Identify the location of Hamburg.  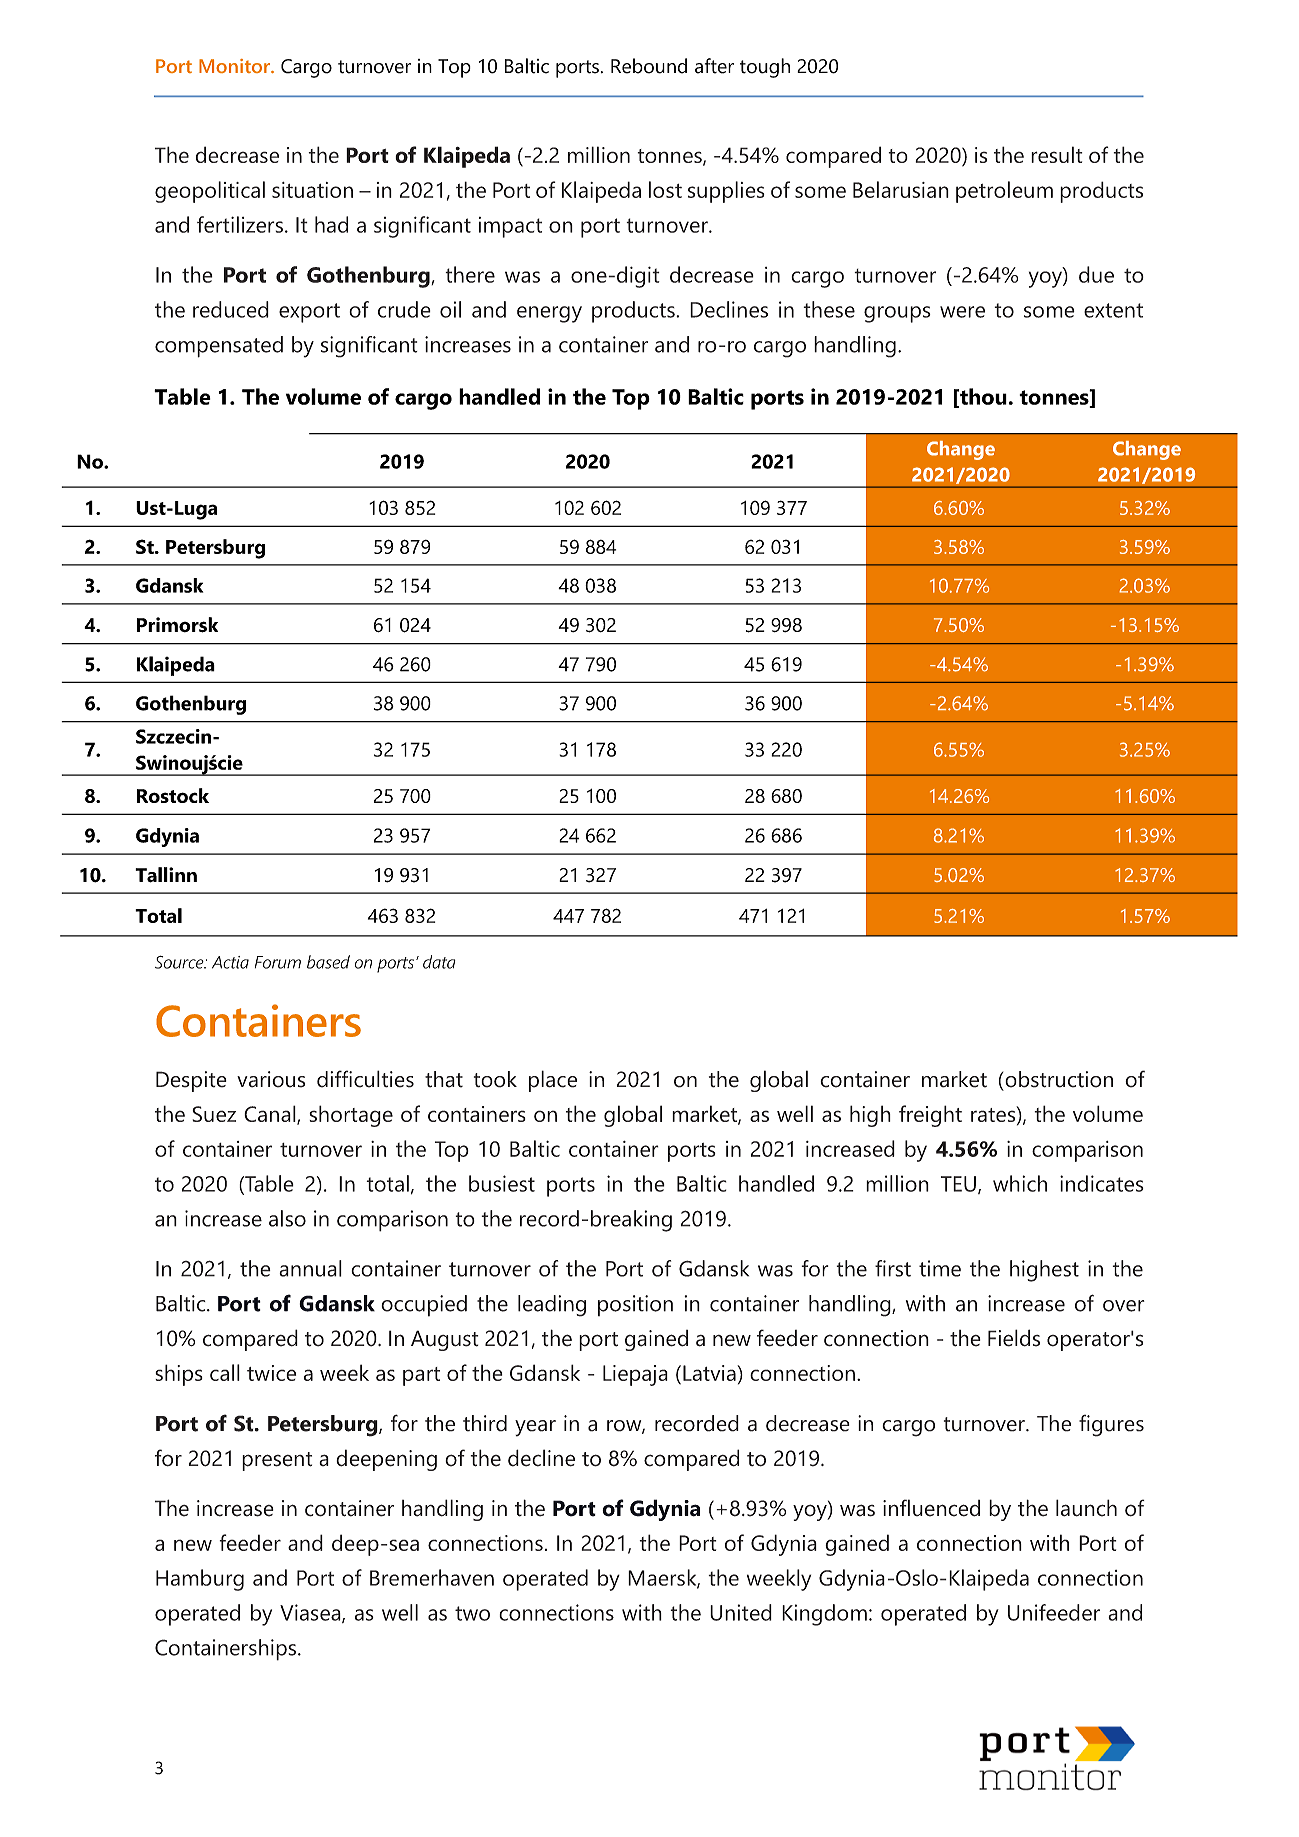
(200, 1580).
